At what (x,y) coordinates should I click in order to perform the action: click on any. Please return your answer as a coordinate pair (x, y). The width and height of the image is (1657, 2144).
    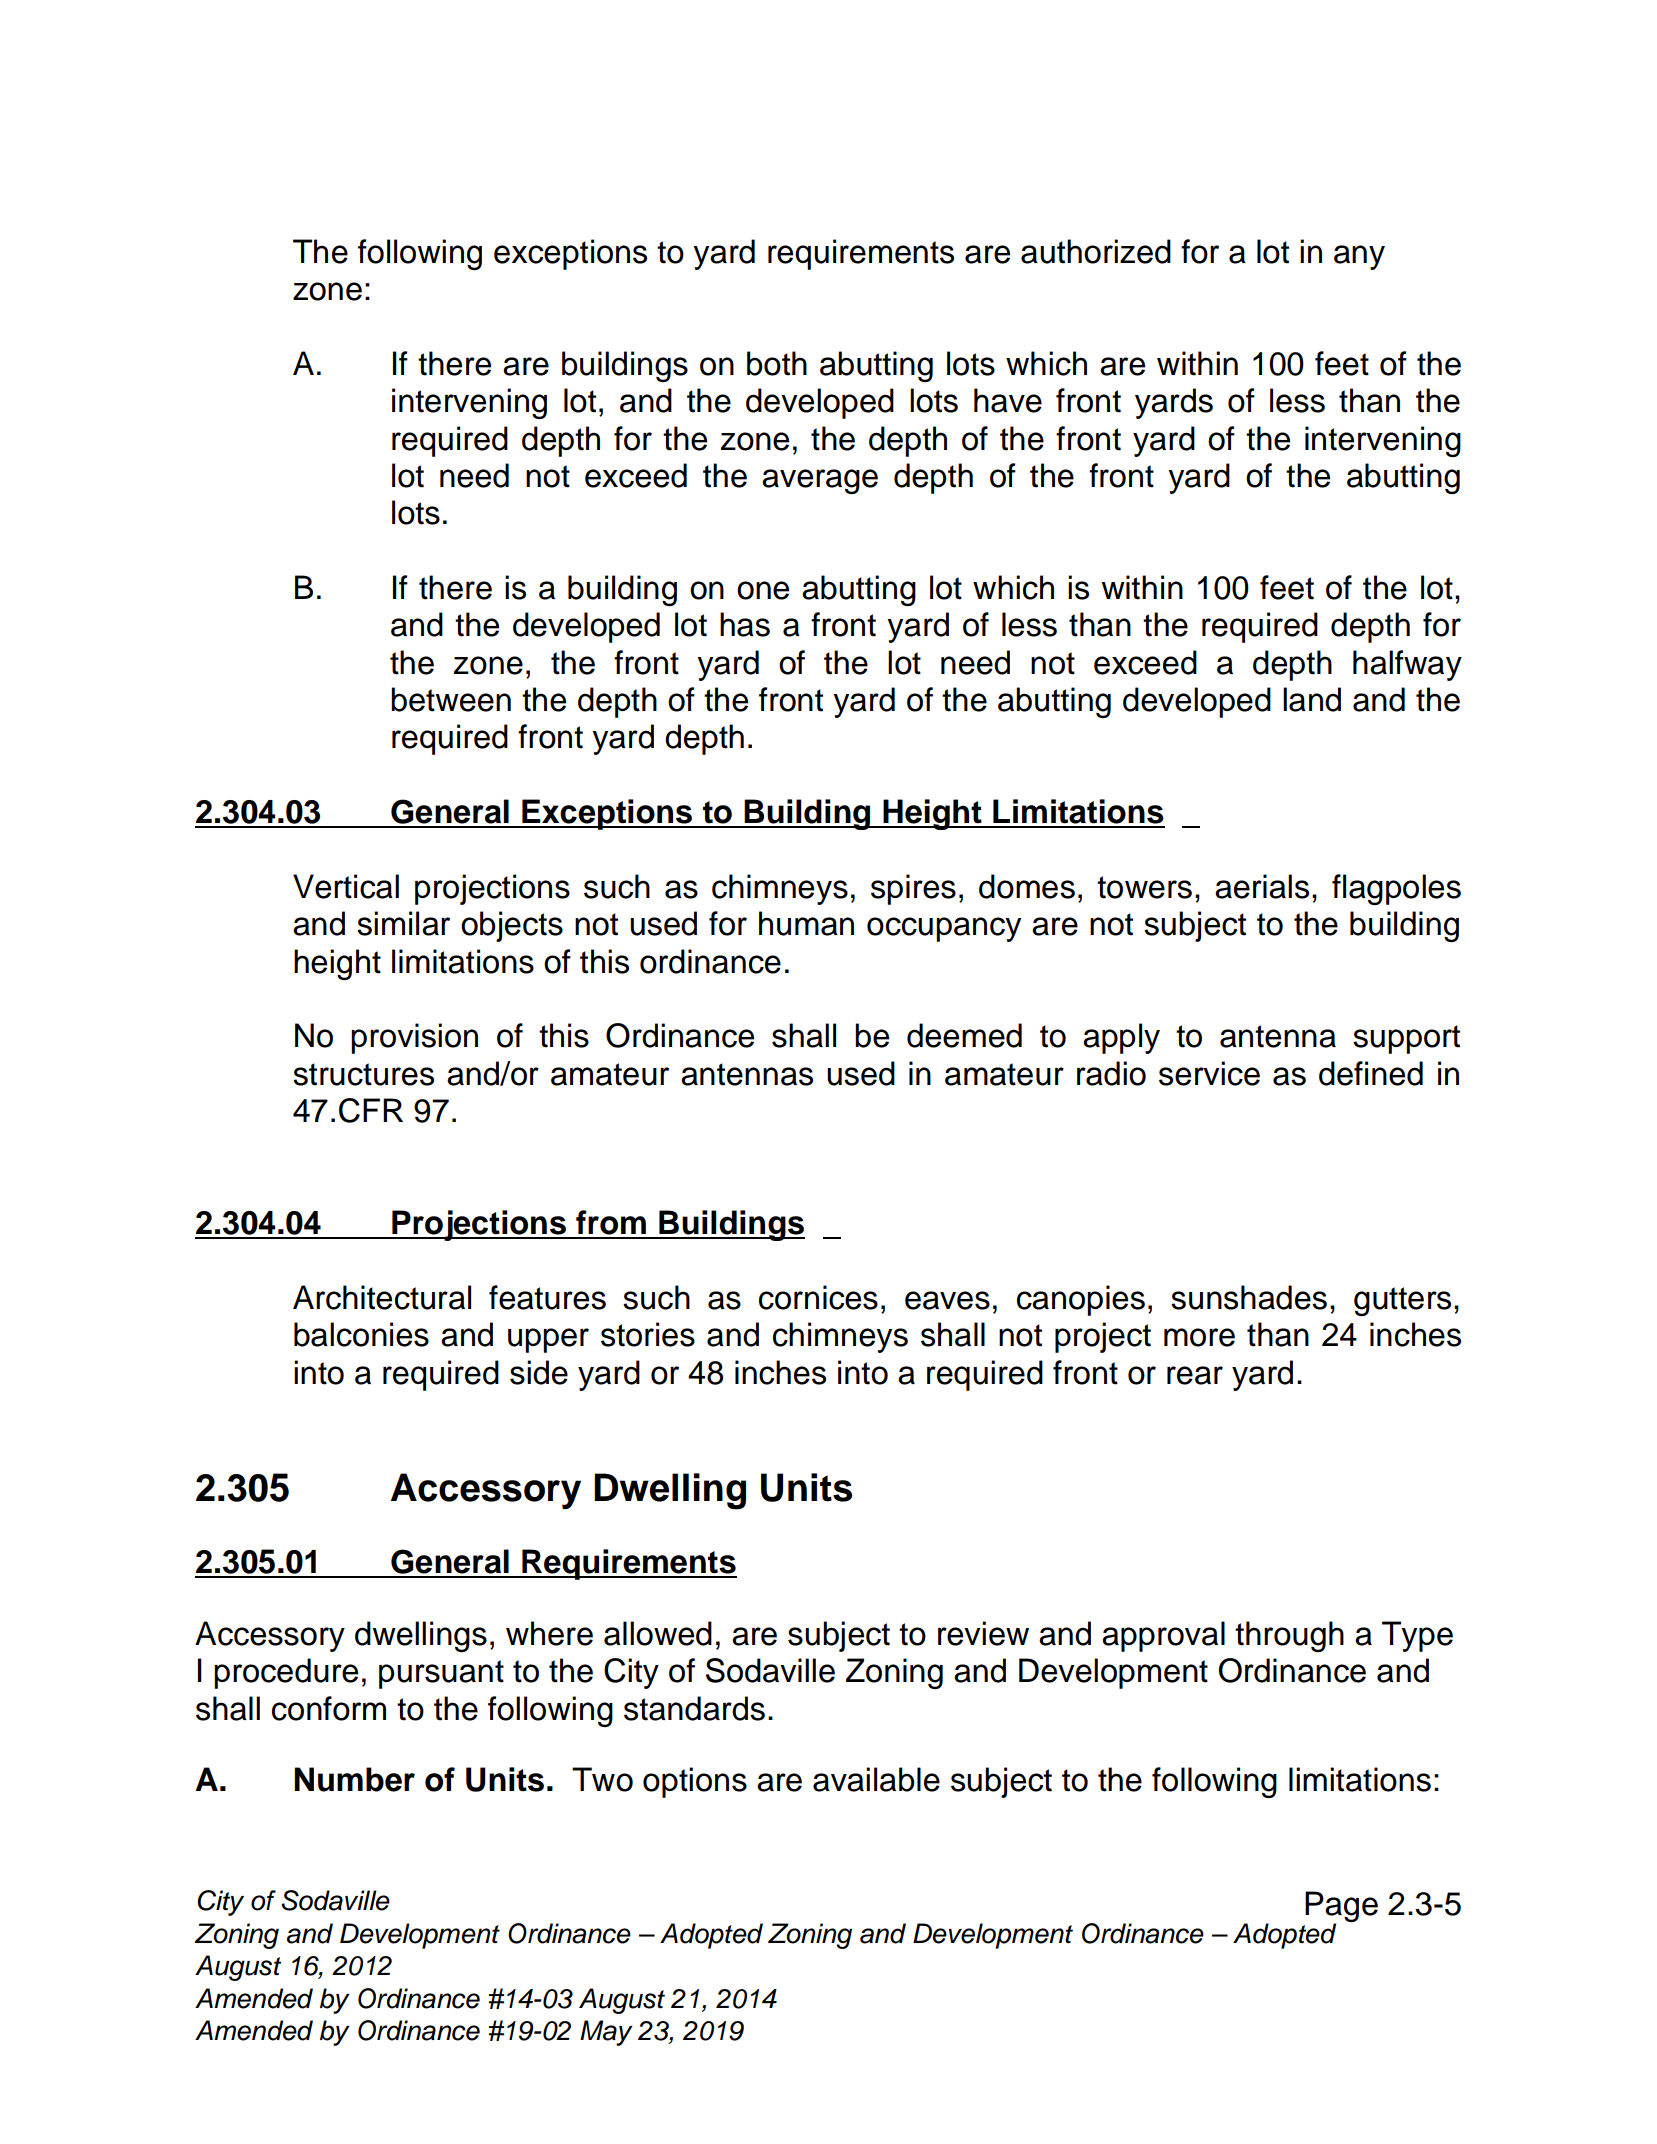
    Looking at the image, I should click on (1359, 257).
